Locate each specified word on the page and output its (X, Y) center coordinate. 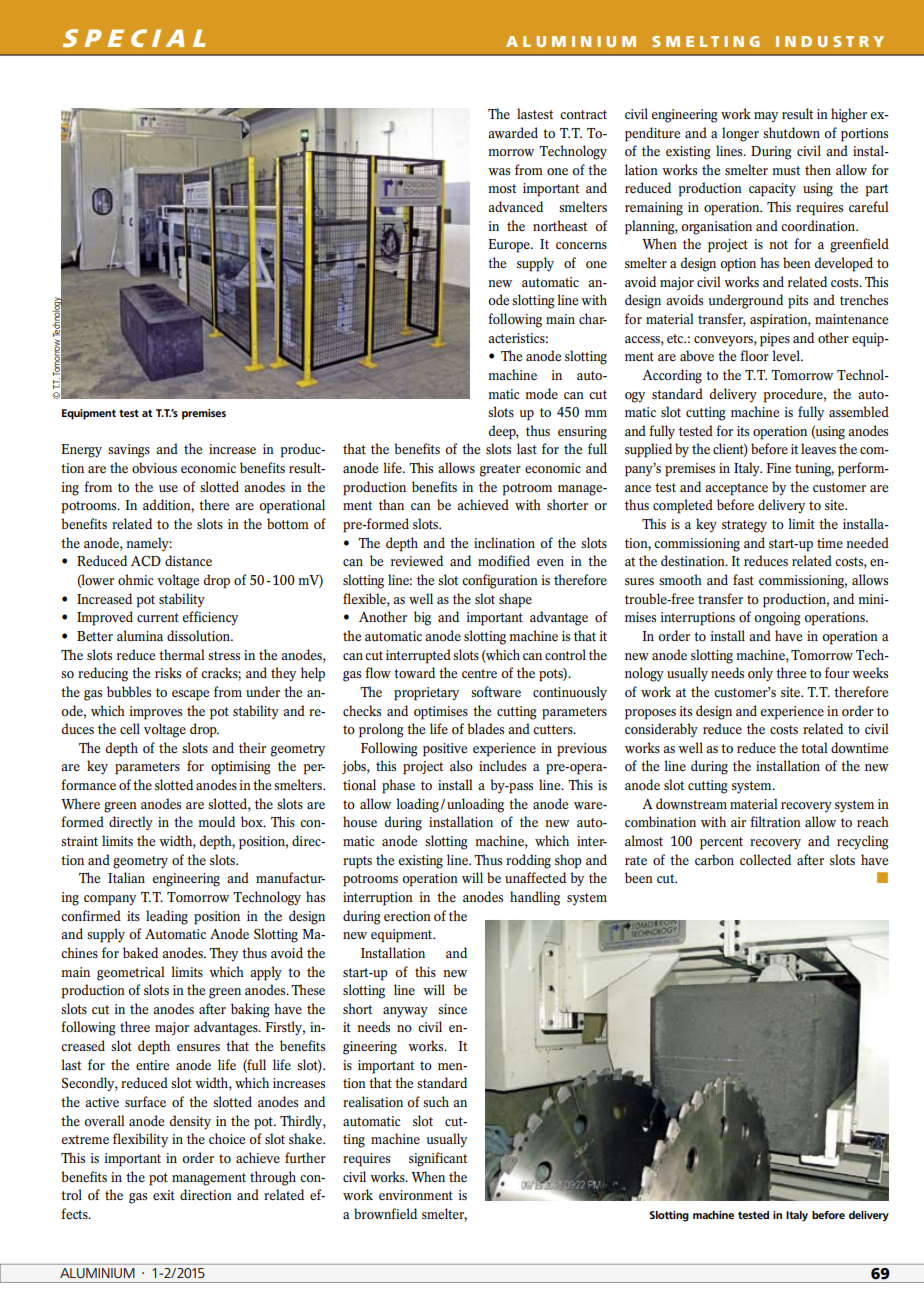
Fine (779, 468)
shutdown (791, 132)
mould (216, 821)
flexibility (140, 1140)
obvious (154, 468)
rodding (528, 861)
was (499, 171)
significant (438, 1159)
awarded (513, 132)
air (738, 822)
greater (500, 470)
